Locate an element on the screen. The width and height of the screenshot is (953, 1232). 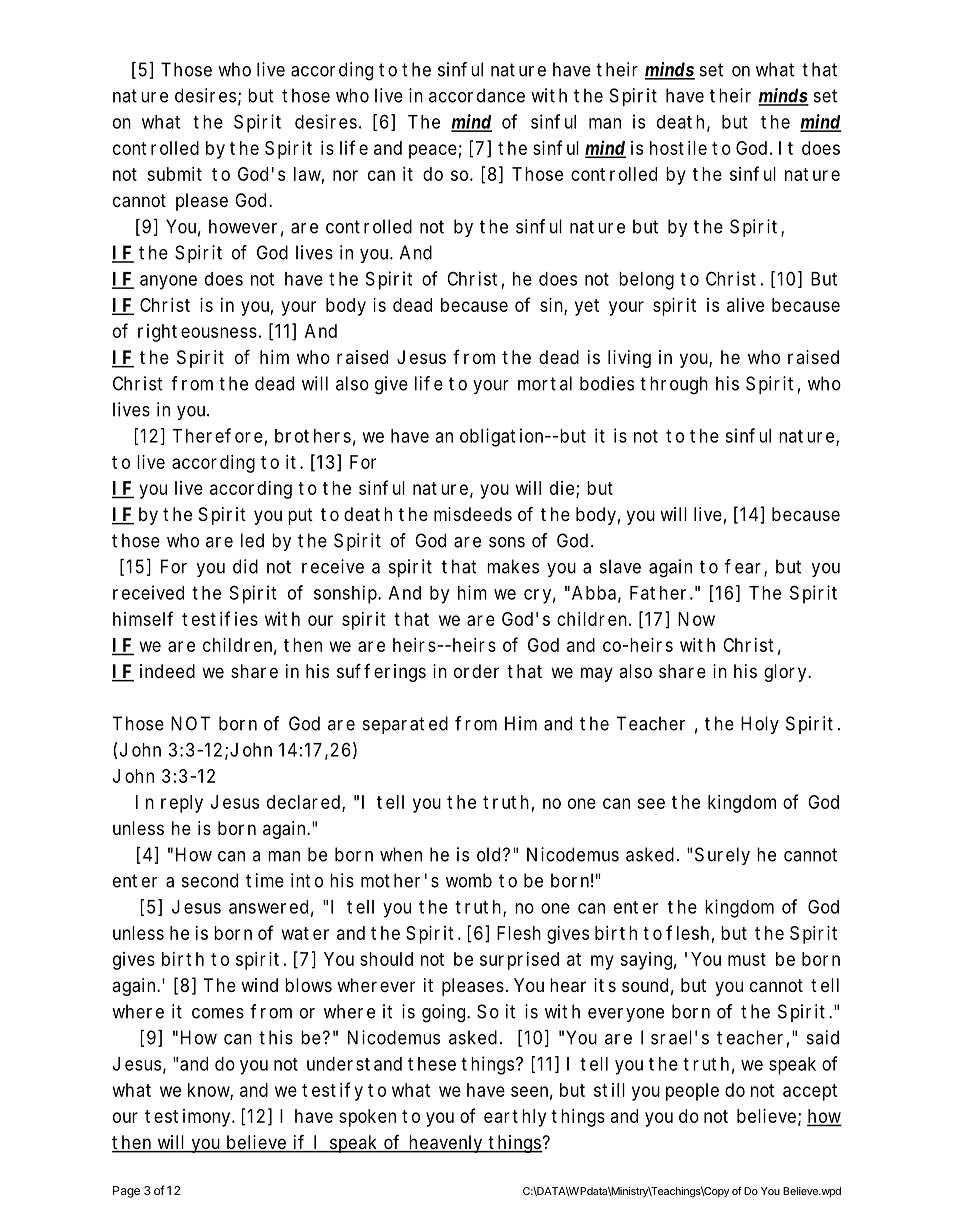
testifies is located at coordinates (220, 618).
